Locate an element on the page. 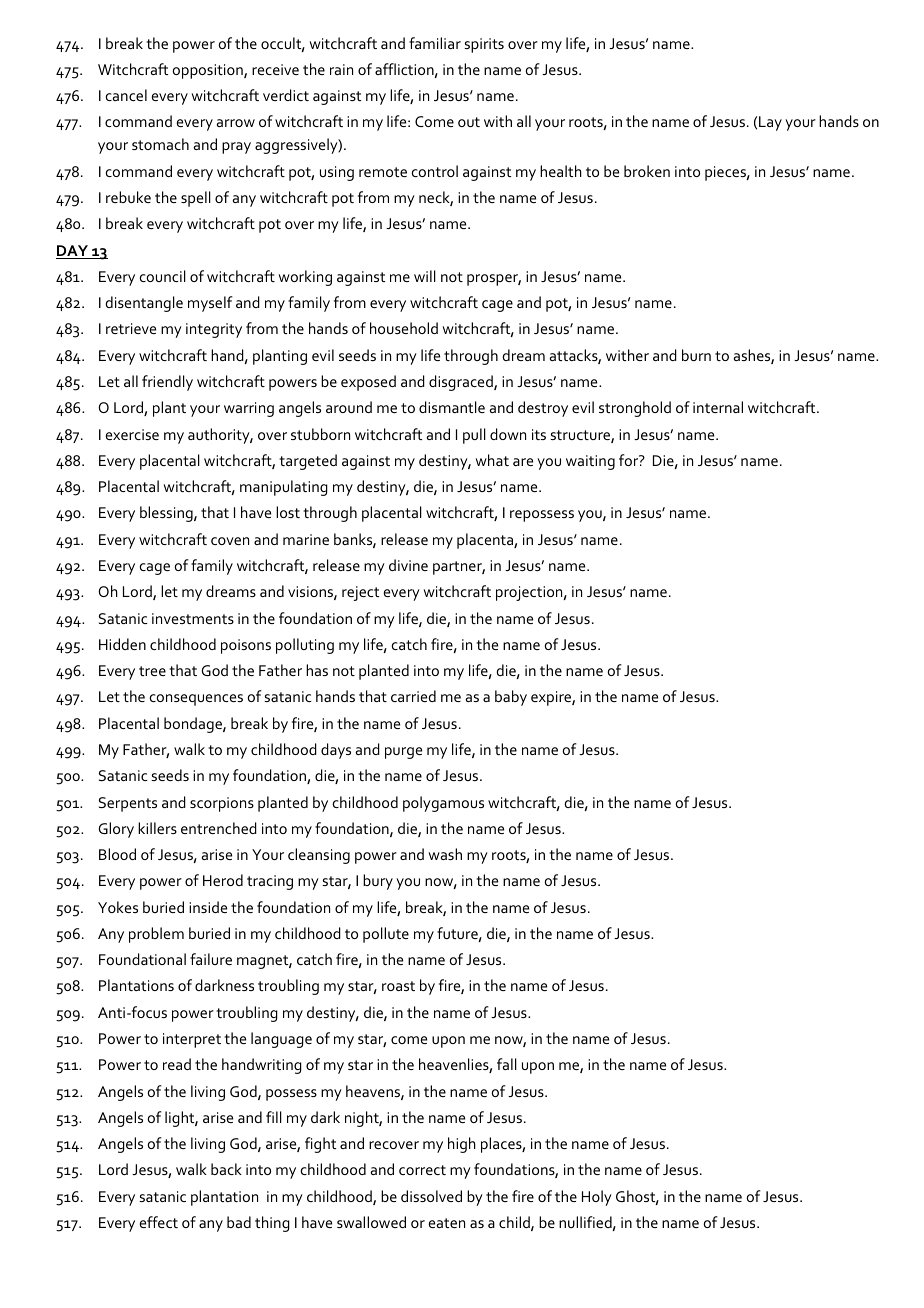 The height and width of the image is (1308, 924). back is located at coordinates (226, 1169).
